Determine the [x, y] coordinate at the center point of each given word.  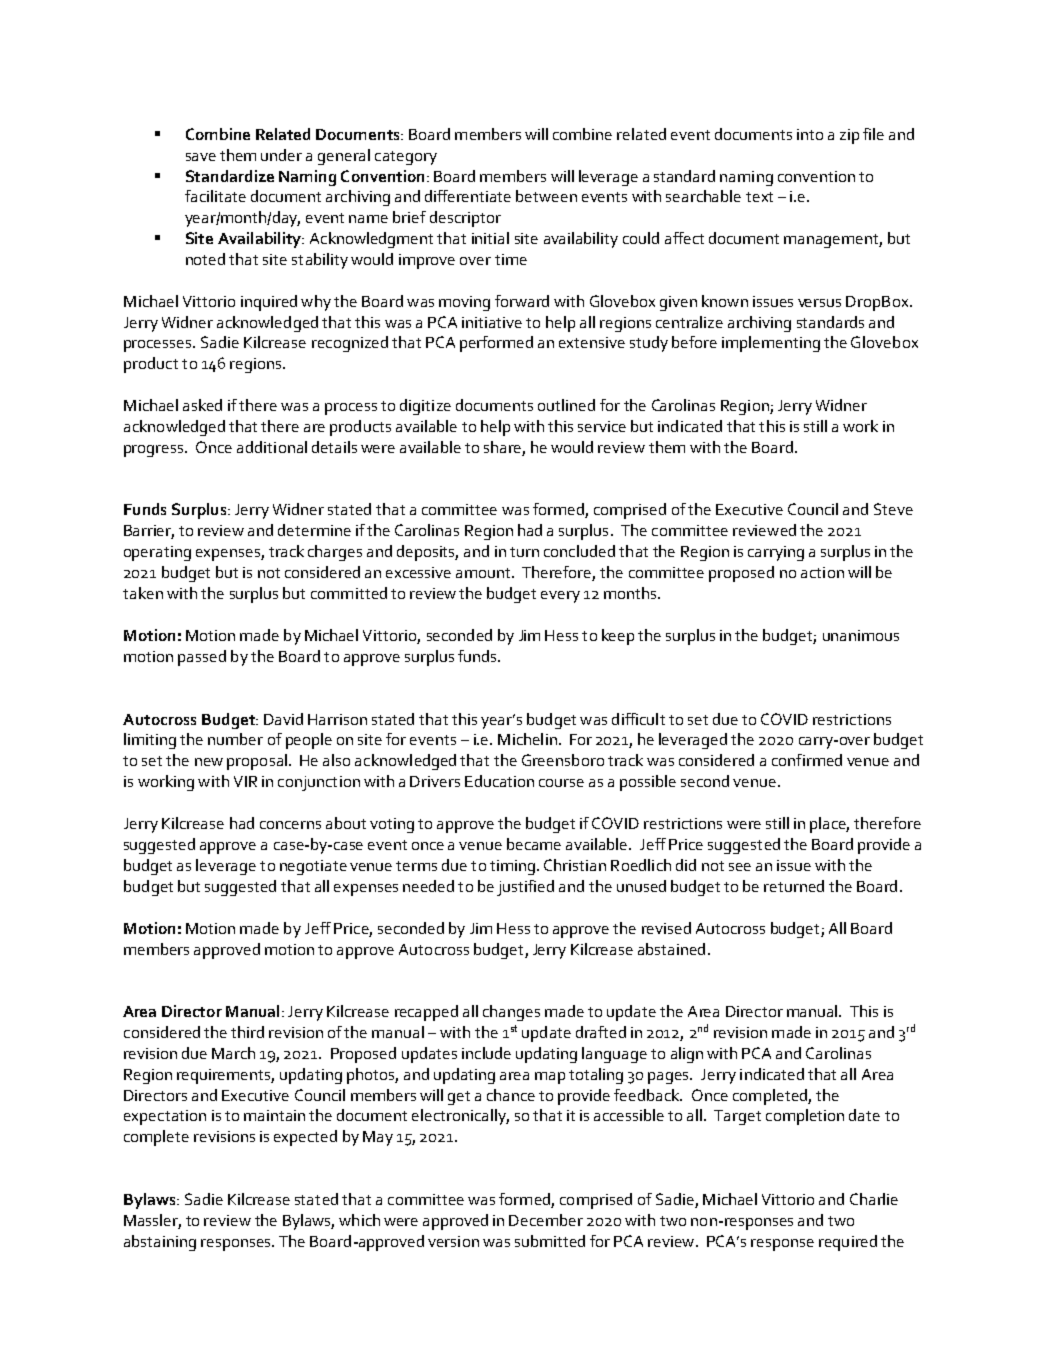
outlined [566, 405]
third [247, 1032]
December [546, 1220]
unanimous [861, 635]
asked [202, 405]
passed [202, 658]
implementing [771, 344]
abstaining [160, 1243]
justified [525, 888]
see [740, 867]
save [201, 157]
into [810, 134]
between [546, 196]
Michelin [527, 739]
